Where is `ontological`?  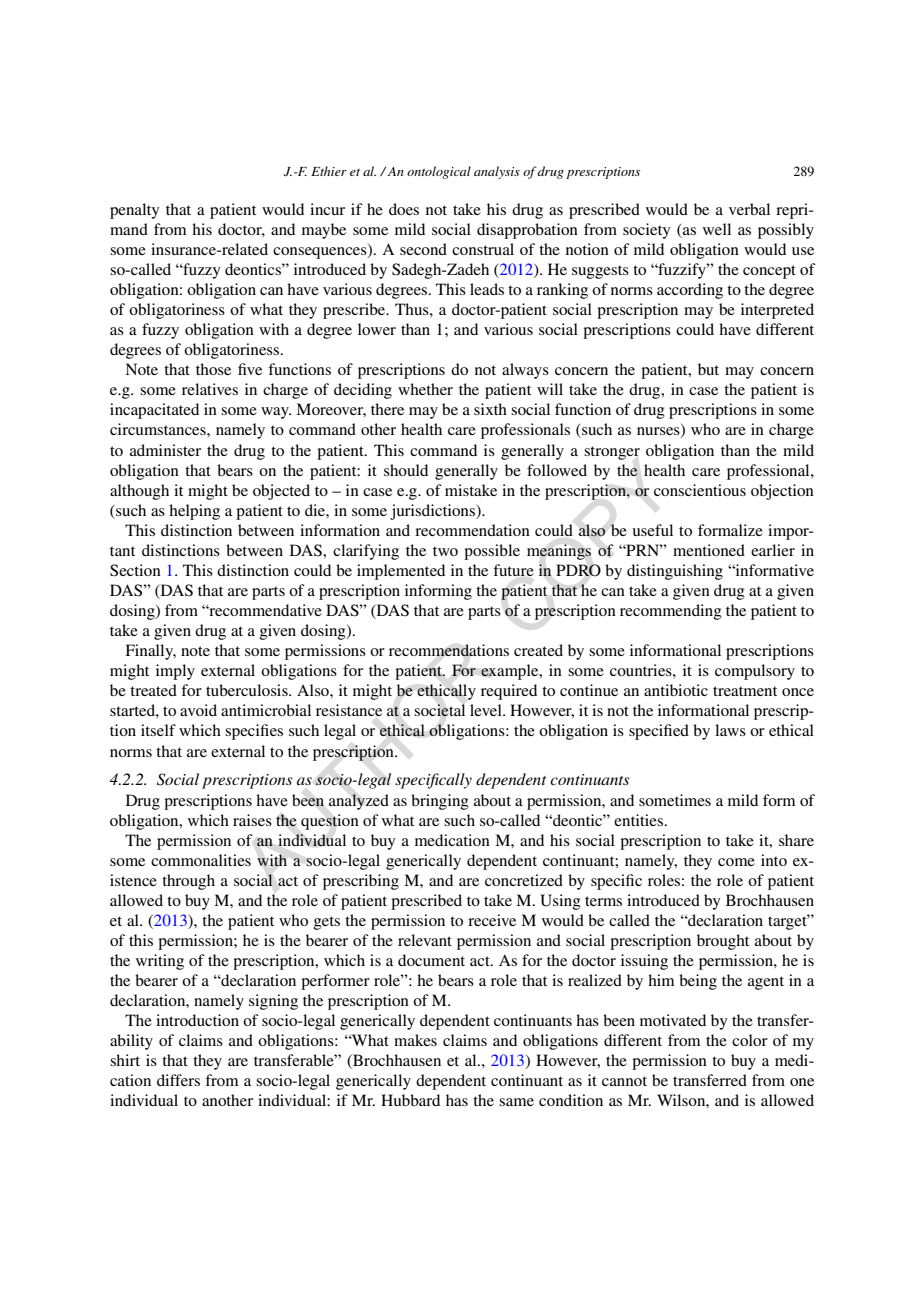
ontological is located at coordinates (439, 172).
